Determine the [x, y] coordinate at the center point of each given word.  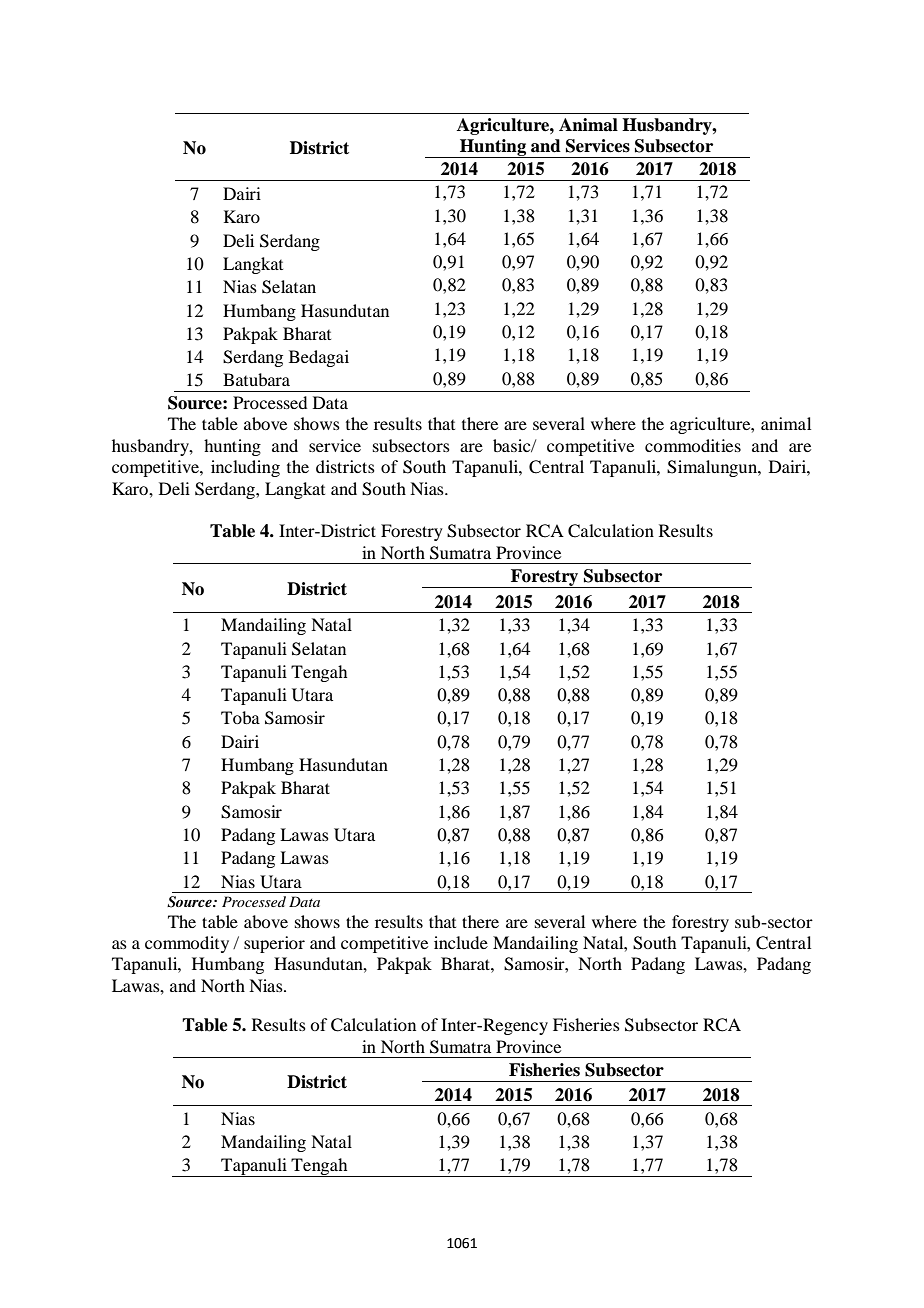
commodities [693, 445]
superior [274, 944]
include [461, 942]
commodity [187, 944]
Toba [240, 717]
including [245, 468]
